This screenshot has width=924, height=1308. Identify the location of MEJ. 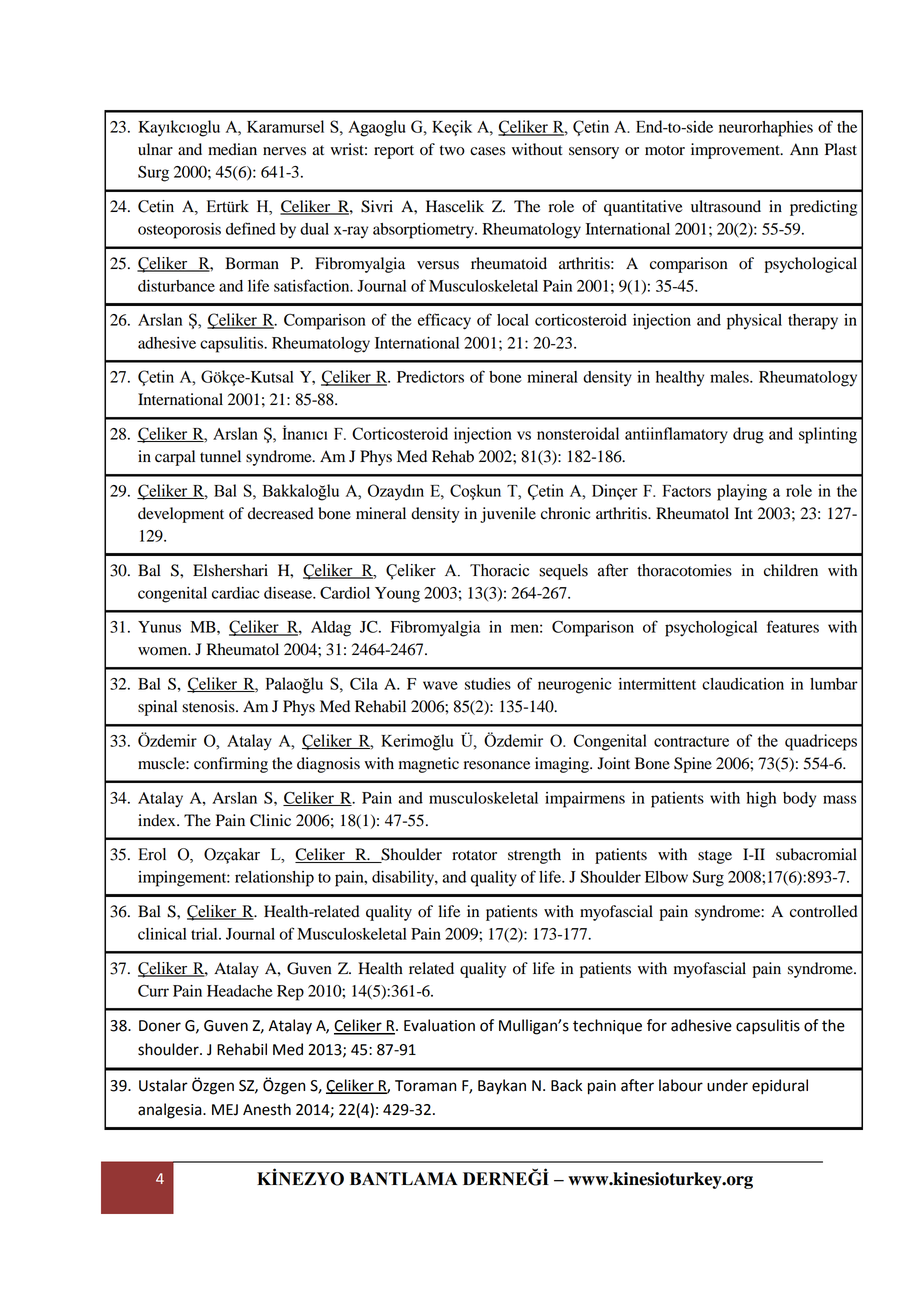
(225, 1110).
